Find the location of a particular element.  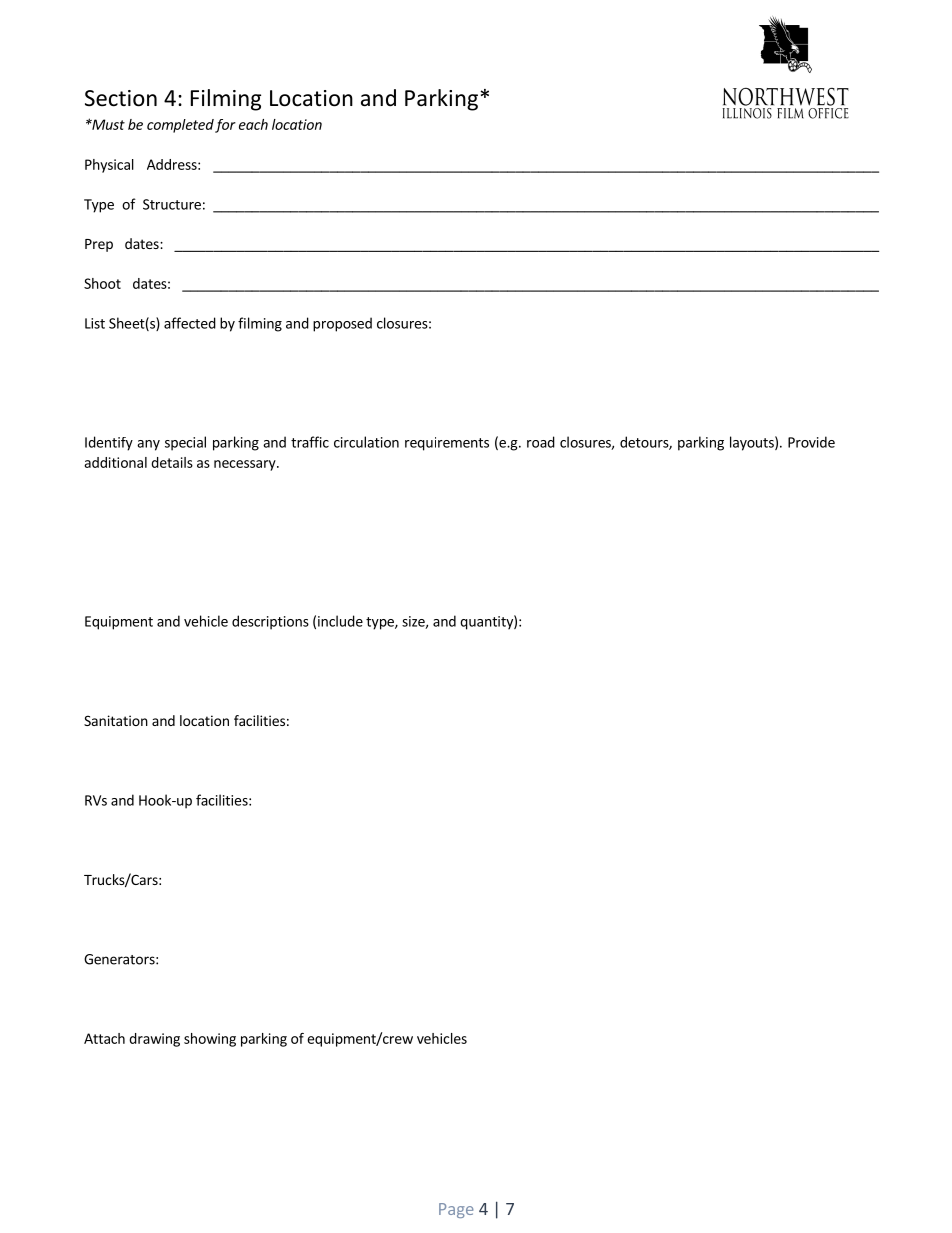

road is located at coordinates (541, 442).
